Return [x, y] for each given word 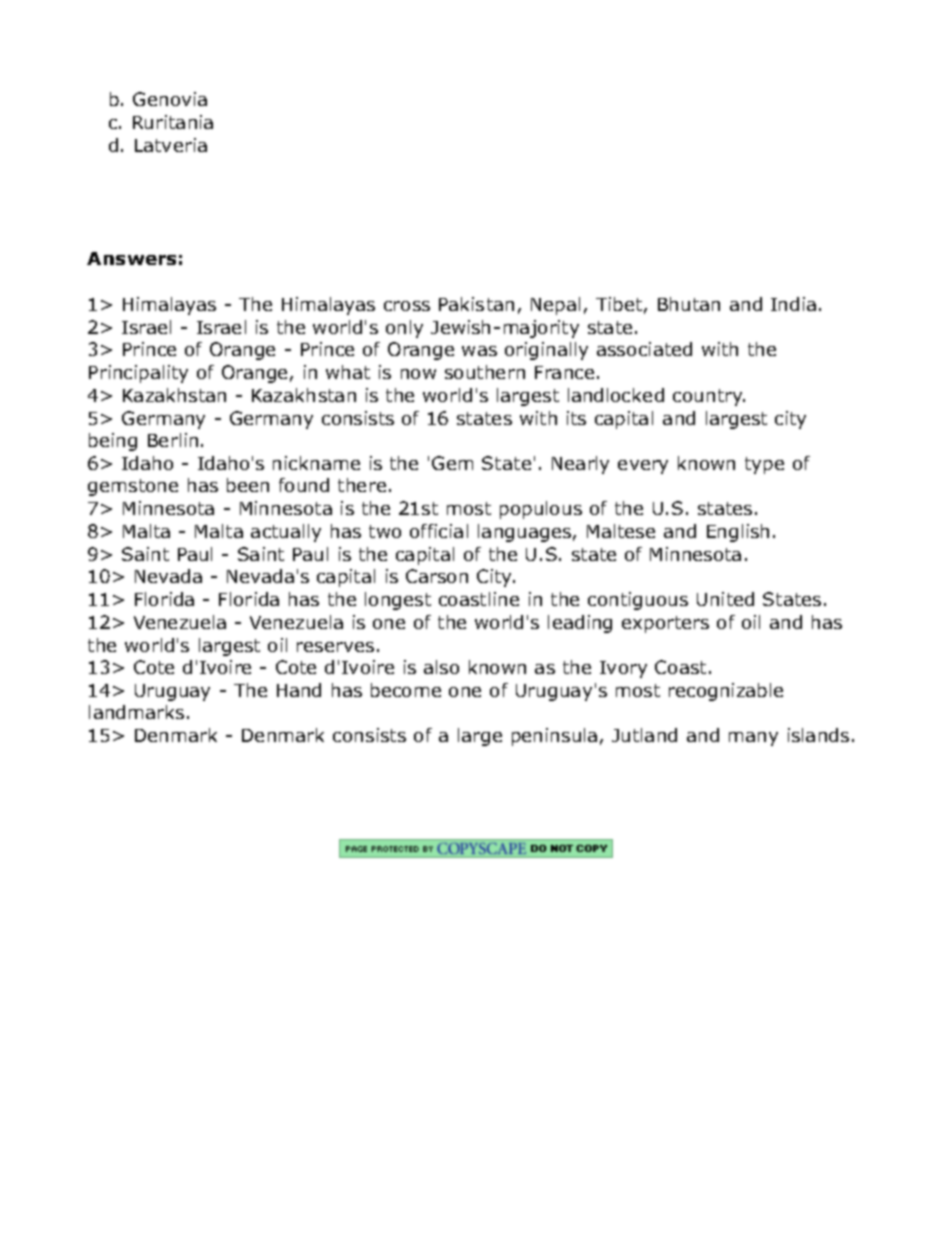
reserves [335, 647]
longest [398, 601]
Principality [138, 374]
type [764, 465]
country [709, 397]
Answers [131, 258]
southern [485, 372]
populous [541, 510]
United [725, 599]
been [248, 485]
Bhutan [689, 304]
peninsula [554, 737]
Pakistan [476, 304]
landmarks [136, 712]
